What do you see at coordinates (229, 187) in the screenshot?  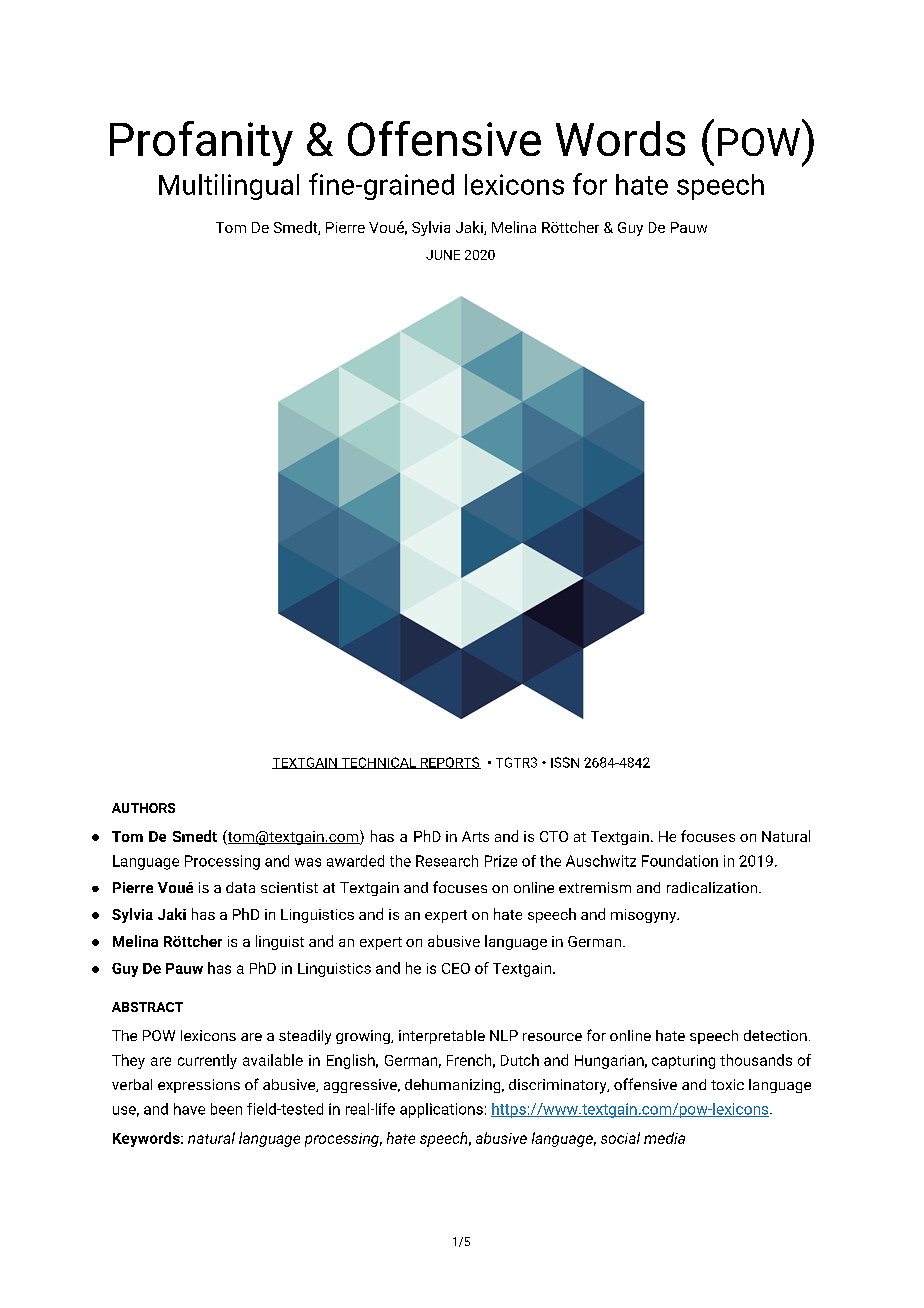 I see `Multilingual` at bounding box center [229, 187].
